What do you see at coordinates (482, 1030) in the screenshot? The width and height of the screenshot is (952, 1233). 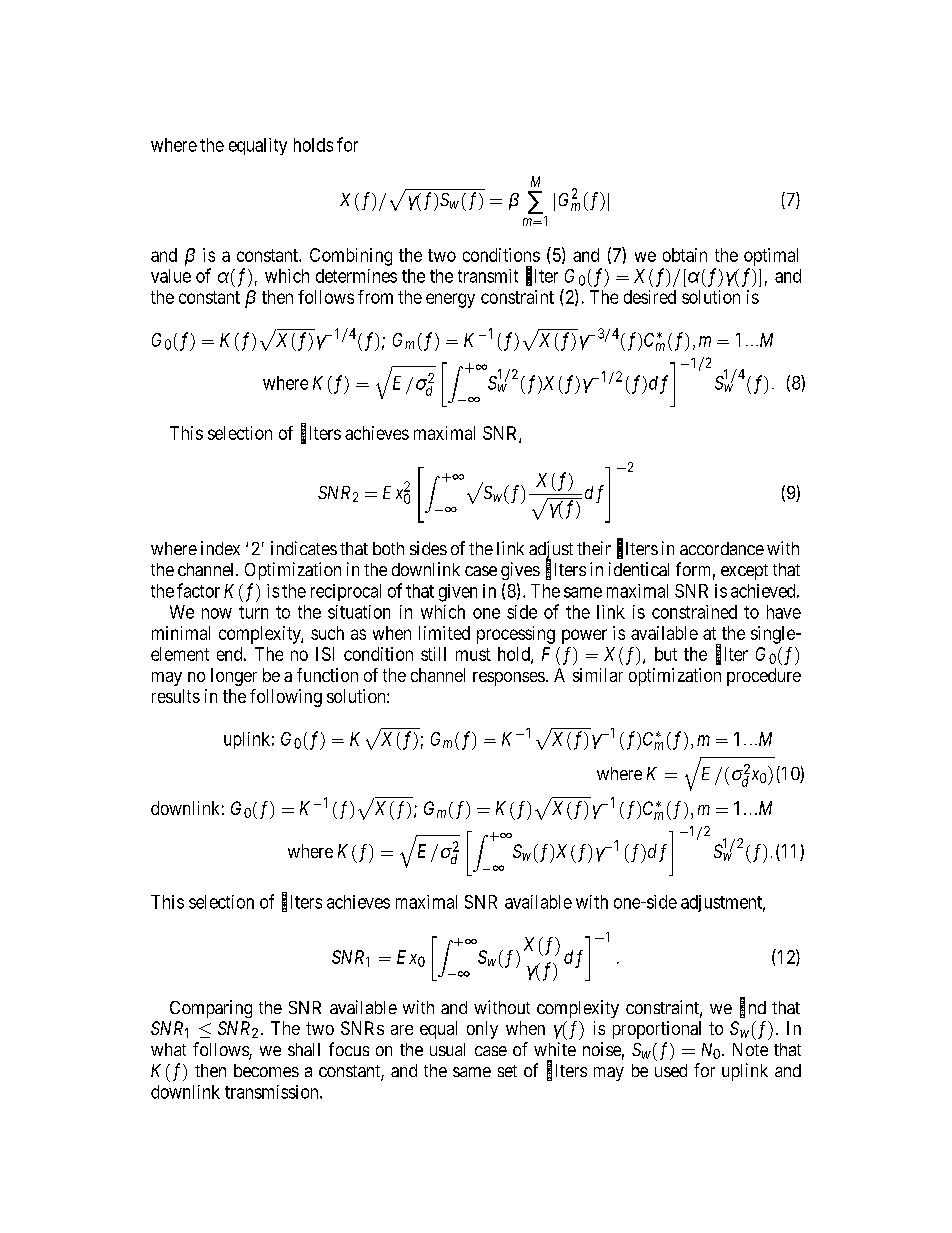 I see `only` at bounding box center [482, 1030].
